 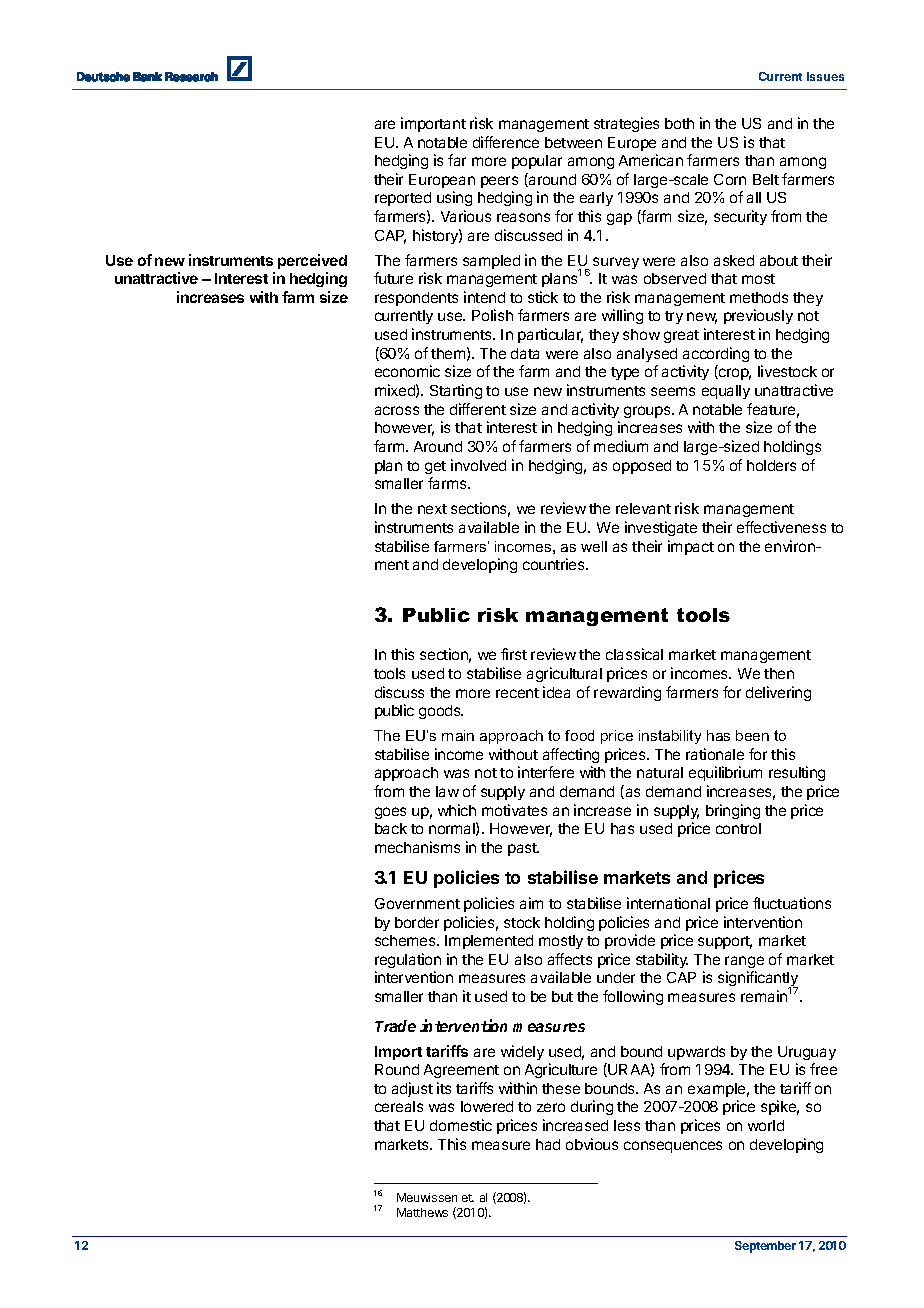 What do you see at coordinates (422, 1212) in the document?
I see `Matthews` at bounding box center [422, 1212].
